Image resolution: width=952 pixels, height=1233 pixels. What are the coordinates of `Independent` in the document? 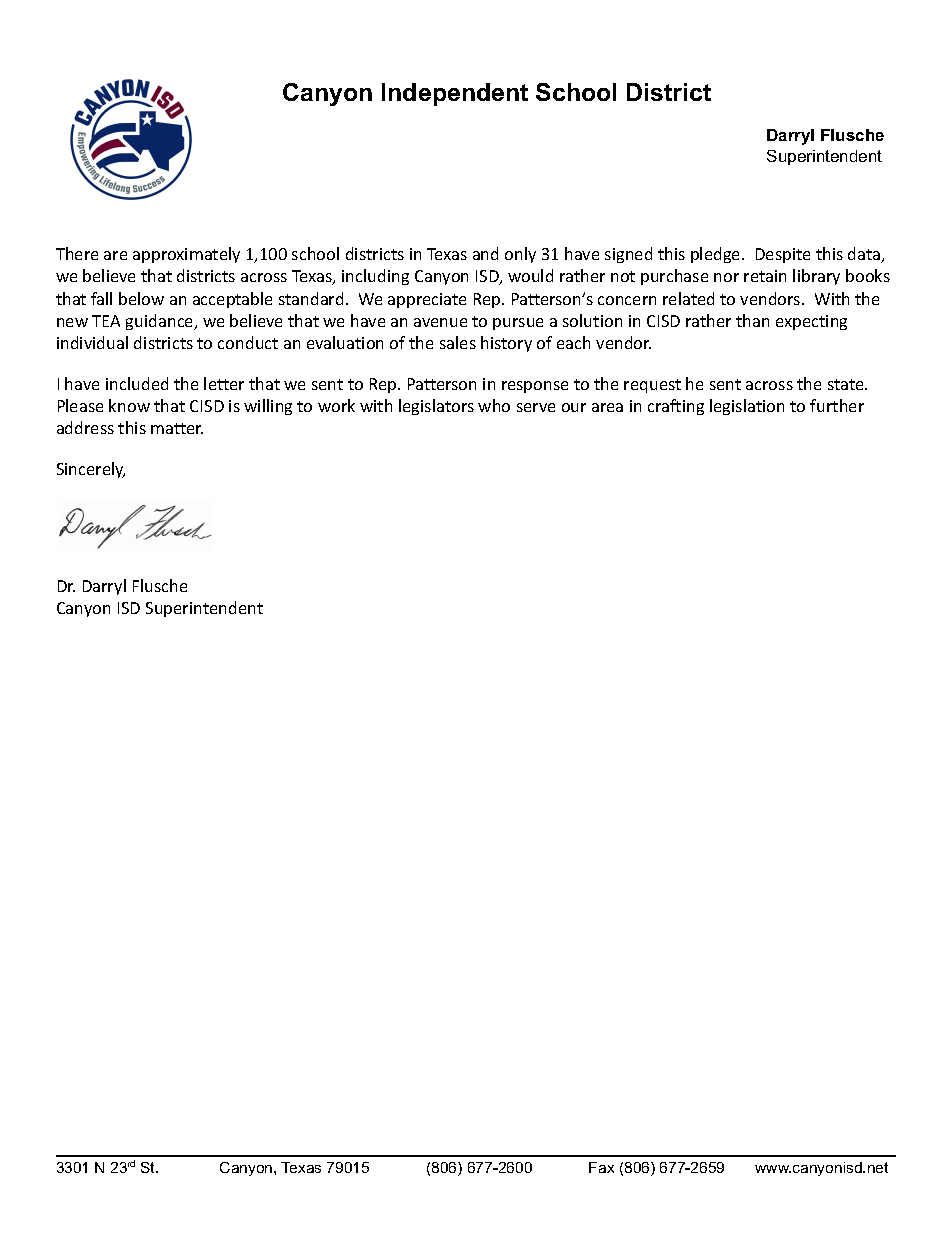 It's located at (455, 94).
